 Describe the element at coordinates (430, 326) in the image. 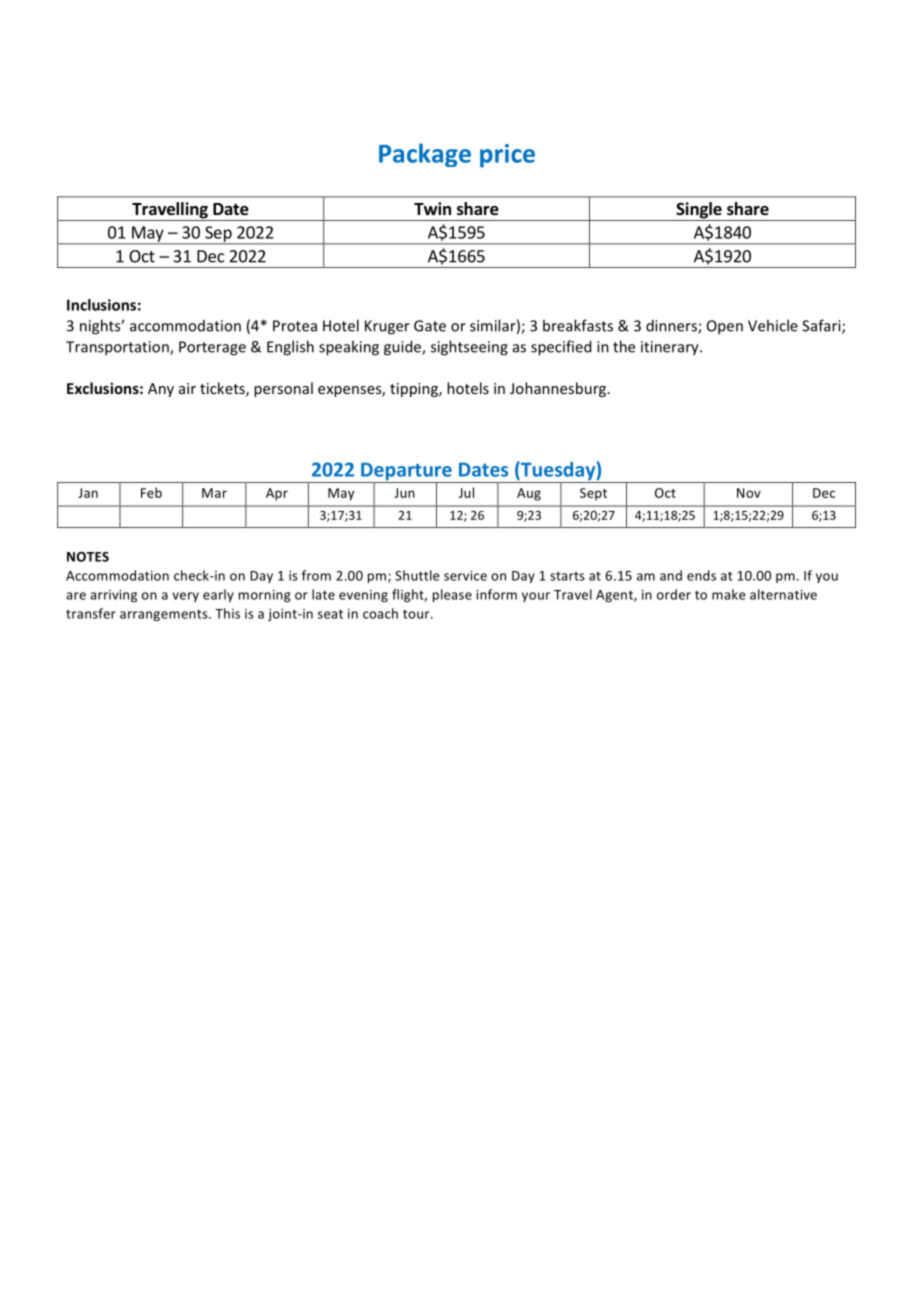

I see `Gate` at that location.
